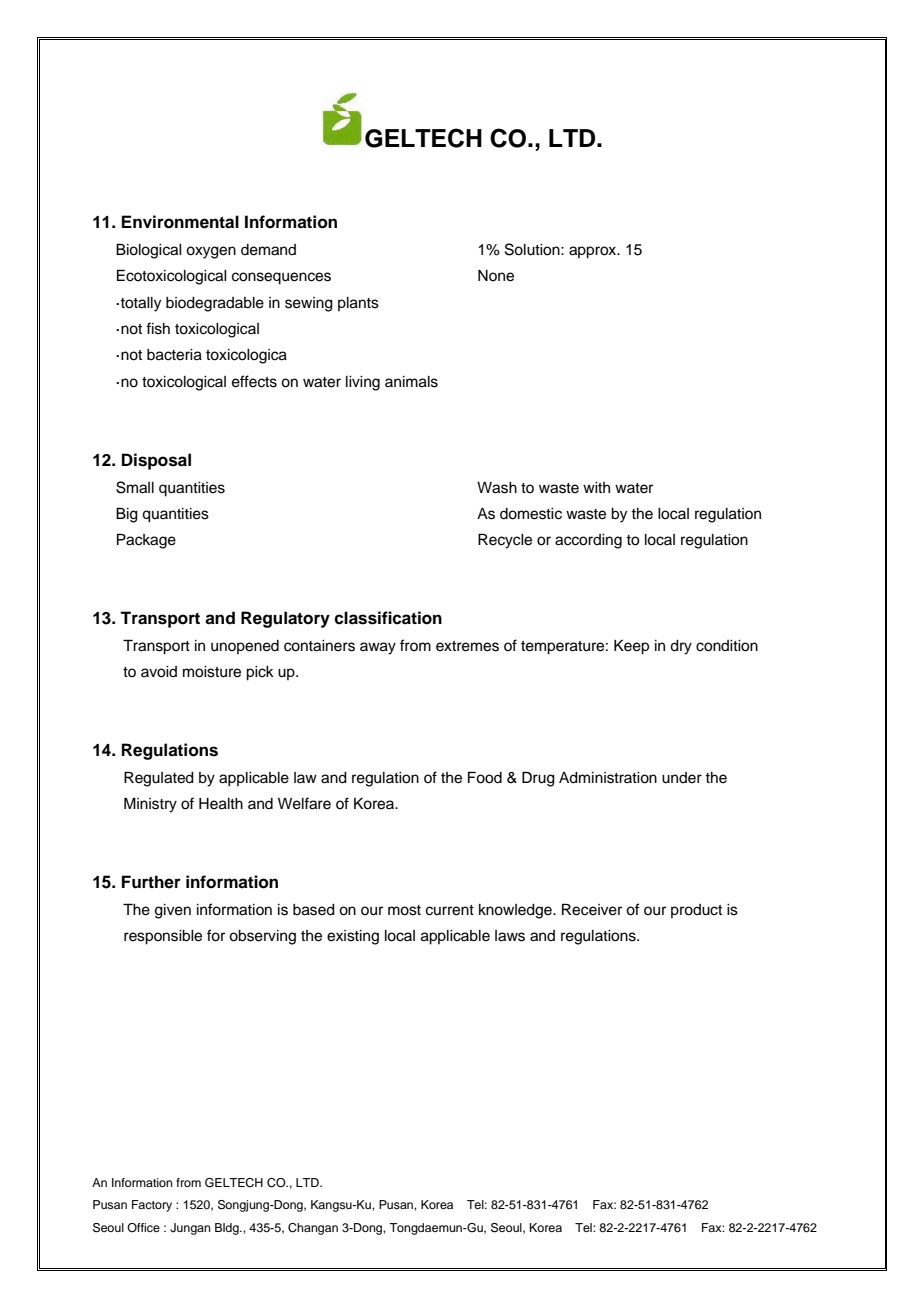 The height and width of the screenshot is (1308, 924). Describe the element at coordinates (146, 541) in the screenshot. I see `Package` at that location.
